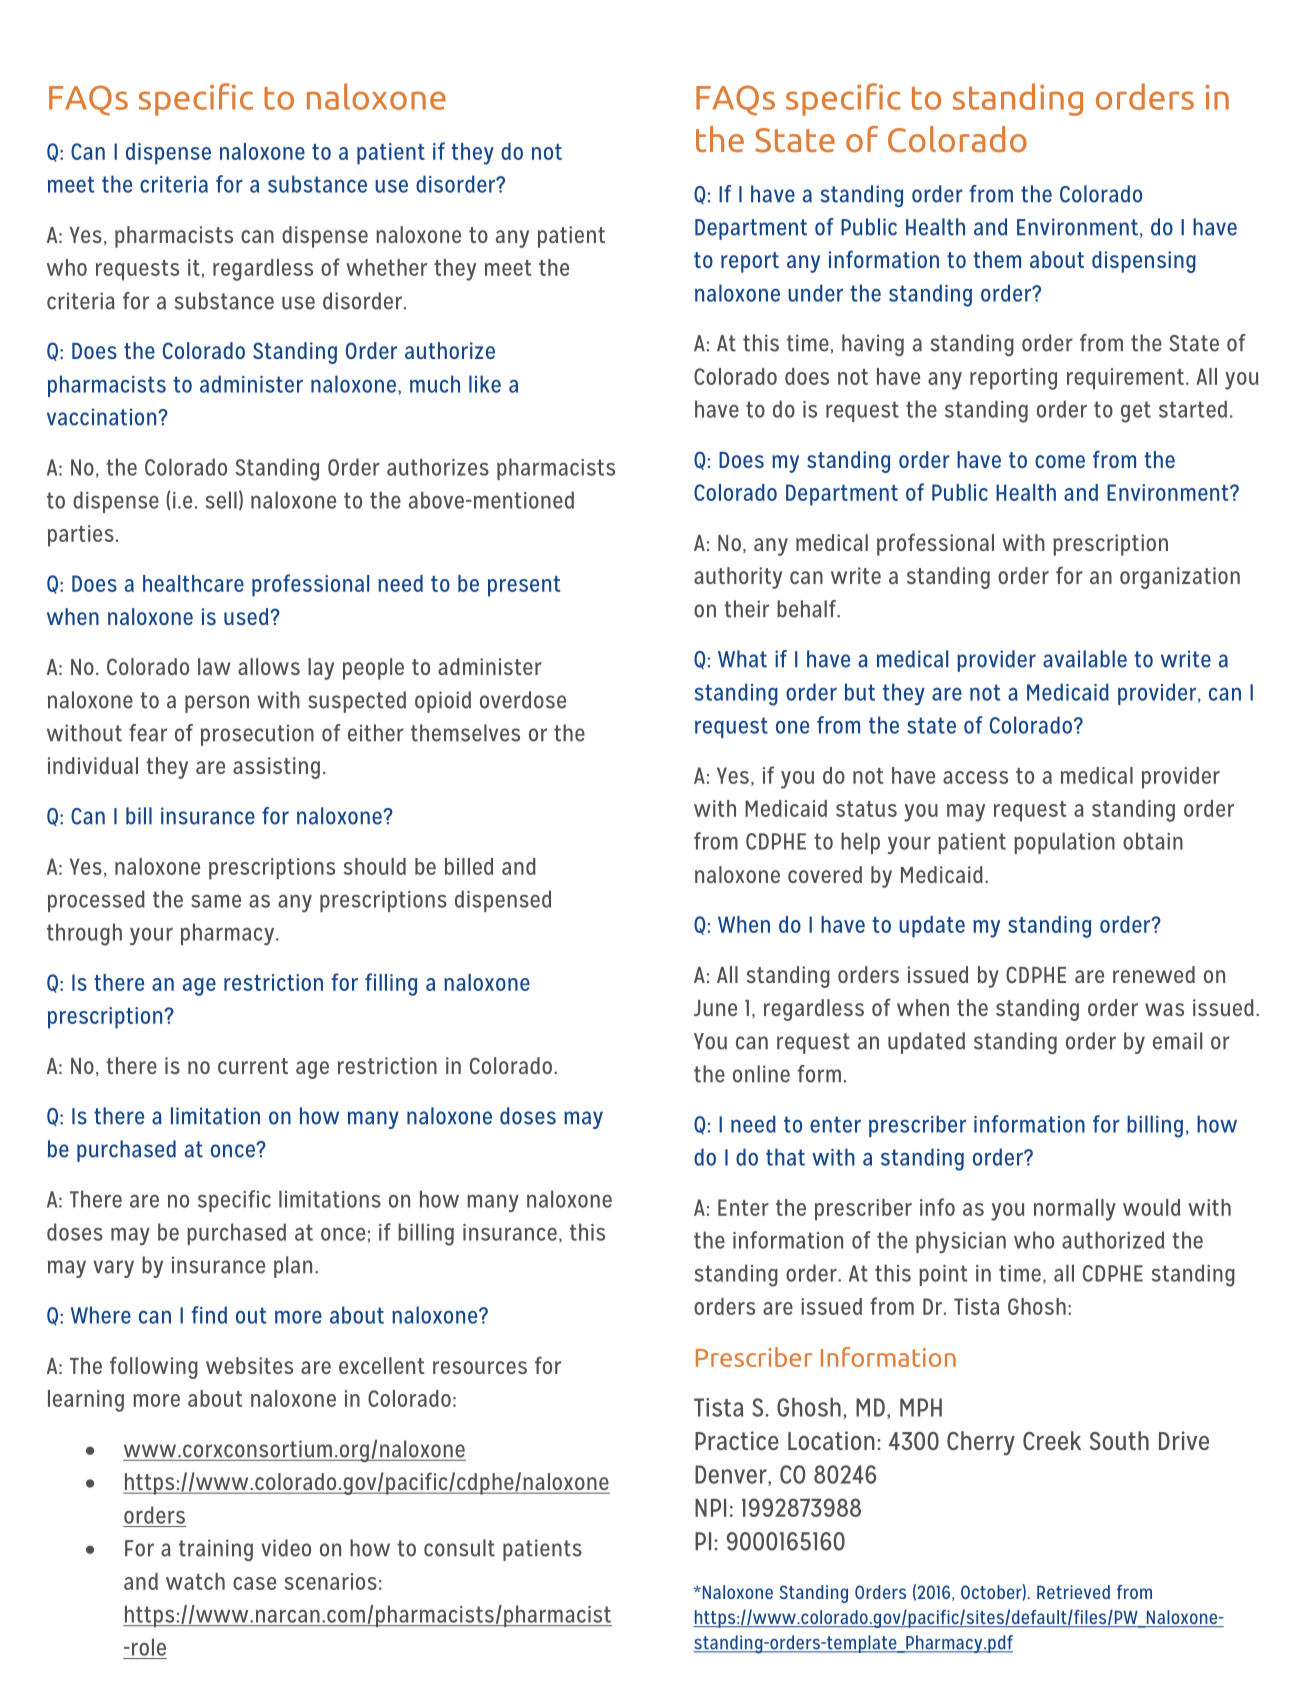  Describe the element at coordinates (216, 901) in the screenshot. I see `same` at that location.
